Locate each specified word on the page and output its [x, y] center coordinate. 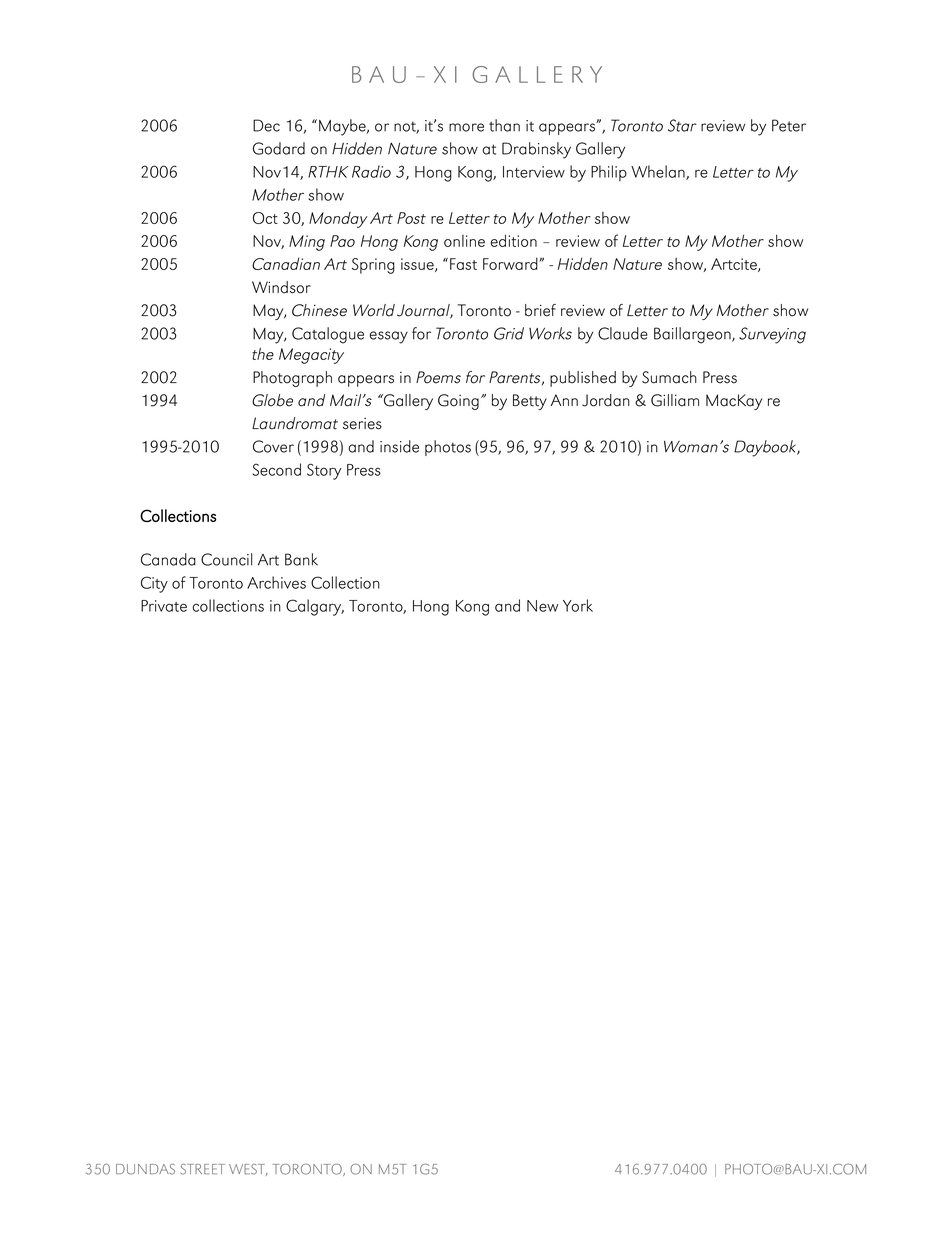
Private [164, 606]
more [466, 127]
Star [682, 125]
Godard [279, 148]
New [543, 606]
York [578, 605]
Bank [301, 559]
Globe [272, 400]
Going [458, 402]
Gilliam [675, 400]
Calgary [315, 607]
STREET [202, 1169]
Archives [276, 582]
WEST [248, 1170]
